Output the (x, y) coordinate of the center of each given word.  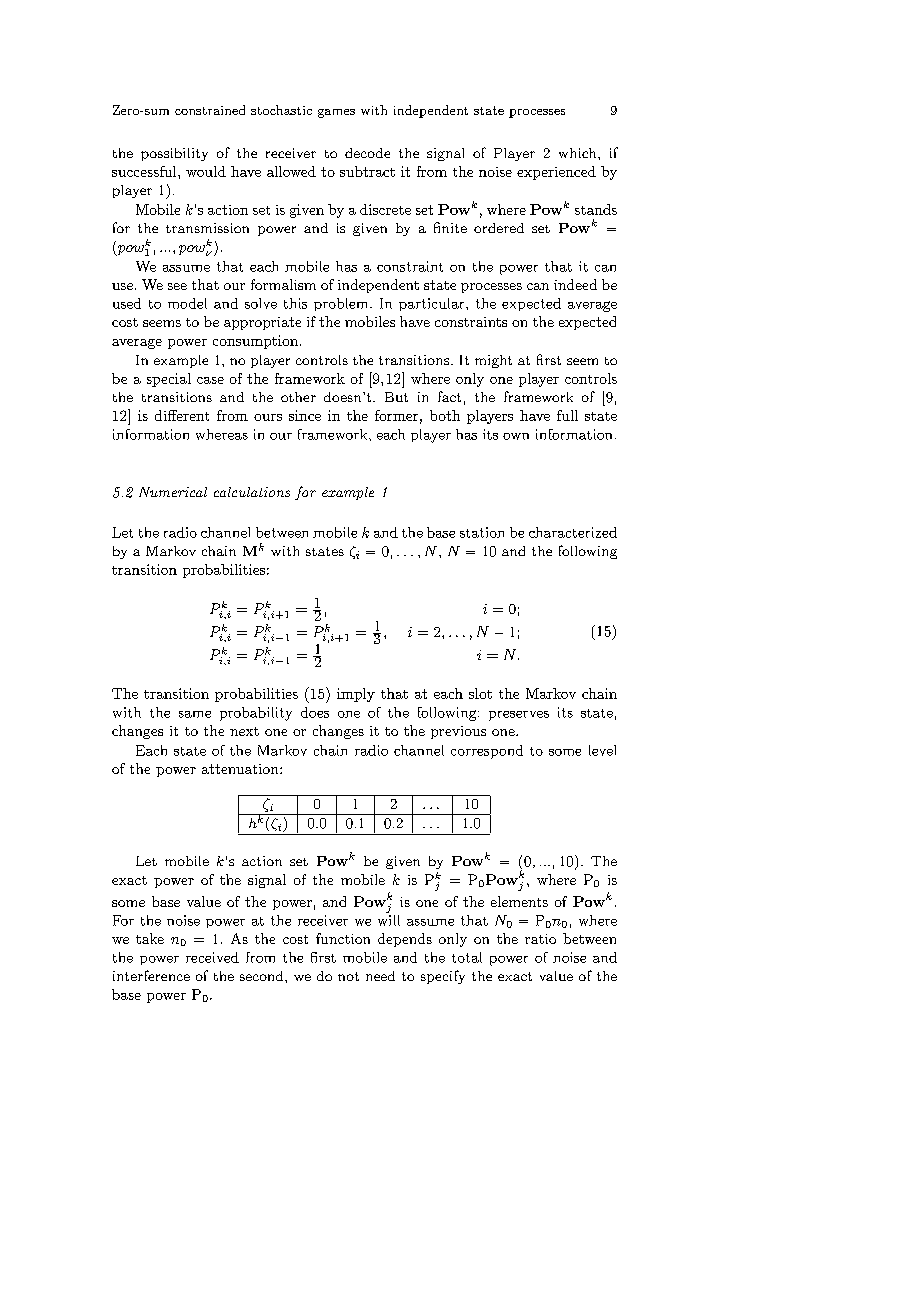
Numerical (173, 492)
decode (367, 153)
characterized (573, 532)
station (482, 532)
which (579, 153)
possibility (174, 154)
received (212, 957)
